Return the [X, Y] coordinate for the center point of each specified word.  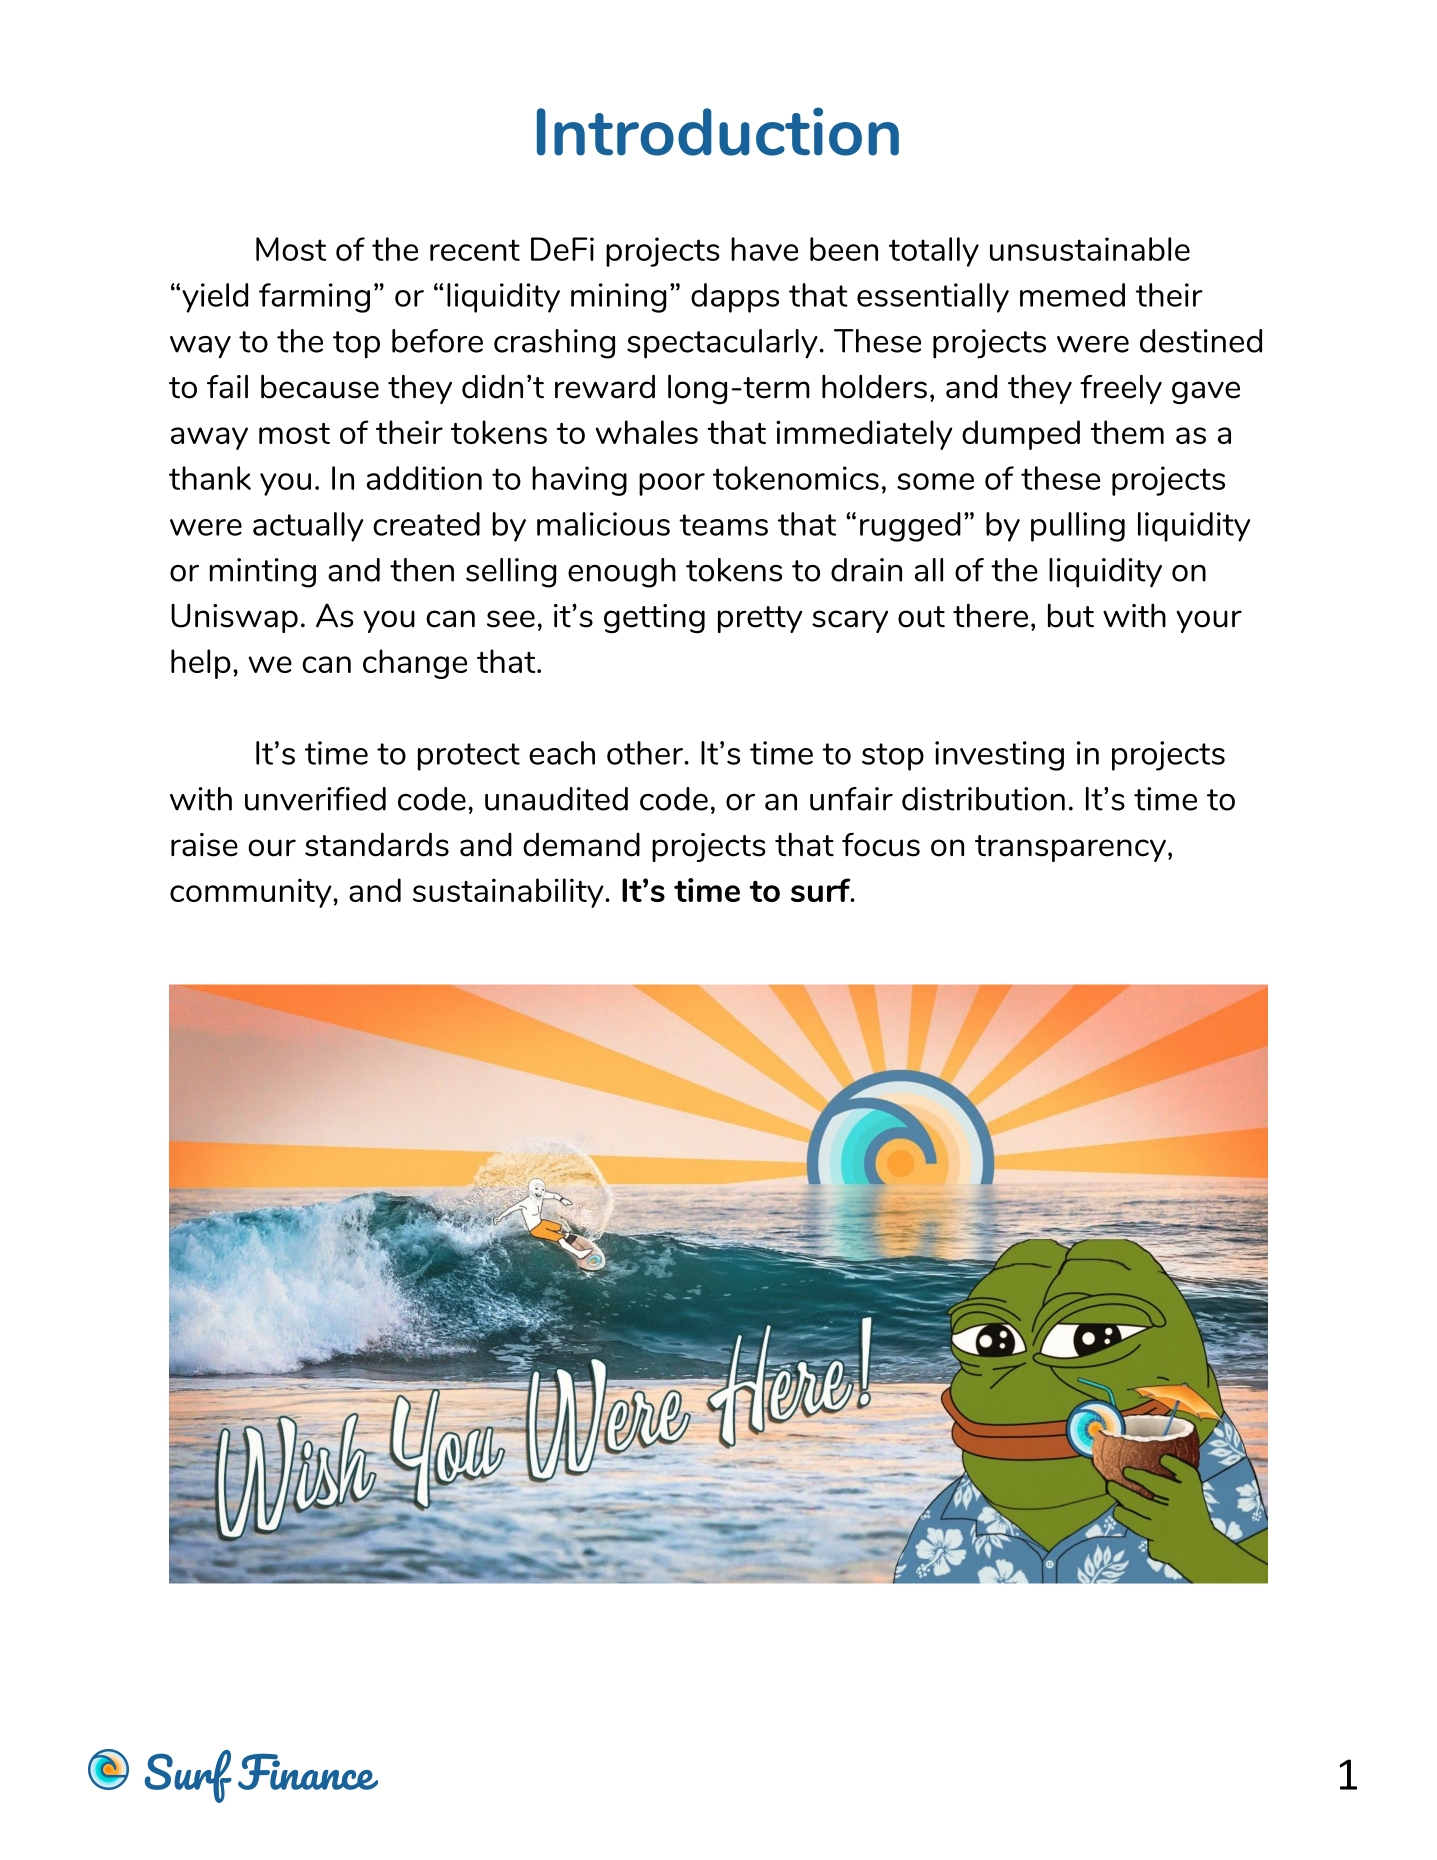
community [252, 893]
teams [723, 525]
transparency [1070, 848]
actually [308, 527]
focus [881, 845]
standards [377, 844]
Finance [308, 1772]
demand [581, 844]
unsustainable [1090, 249]
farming [314, 298]
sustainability [509, 893]
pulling [1078, 527]
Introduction [718, 131]
